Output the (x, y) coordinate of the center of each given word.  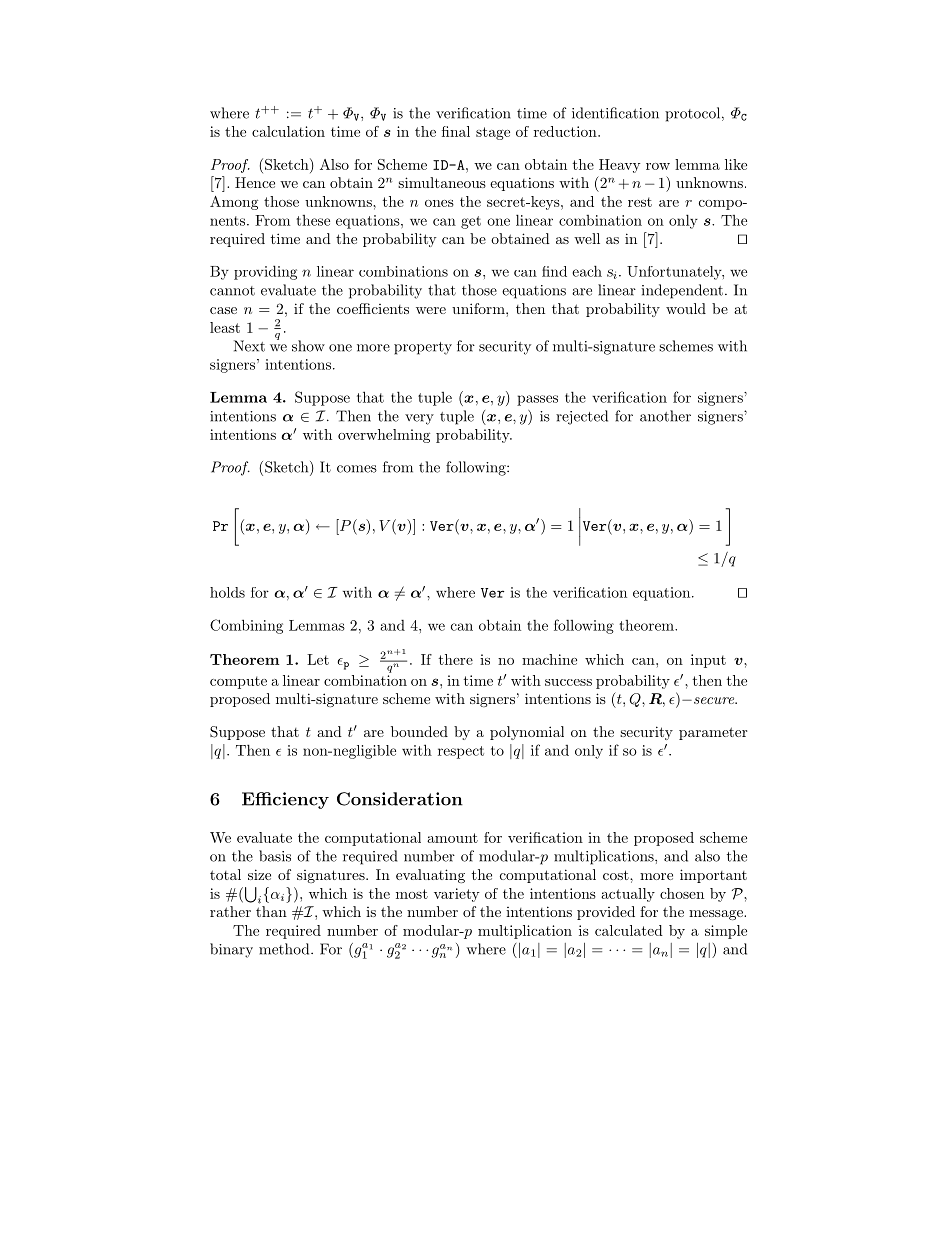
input (708, 661)
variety (457, 895)
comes (357, 469)
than (271, 911)
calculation (288, 131)
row (658, 166)
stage (493, 133)
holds (227, 592)
